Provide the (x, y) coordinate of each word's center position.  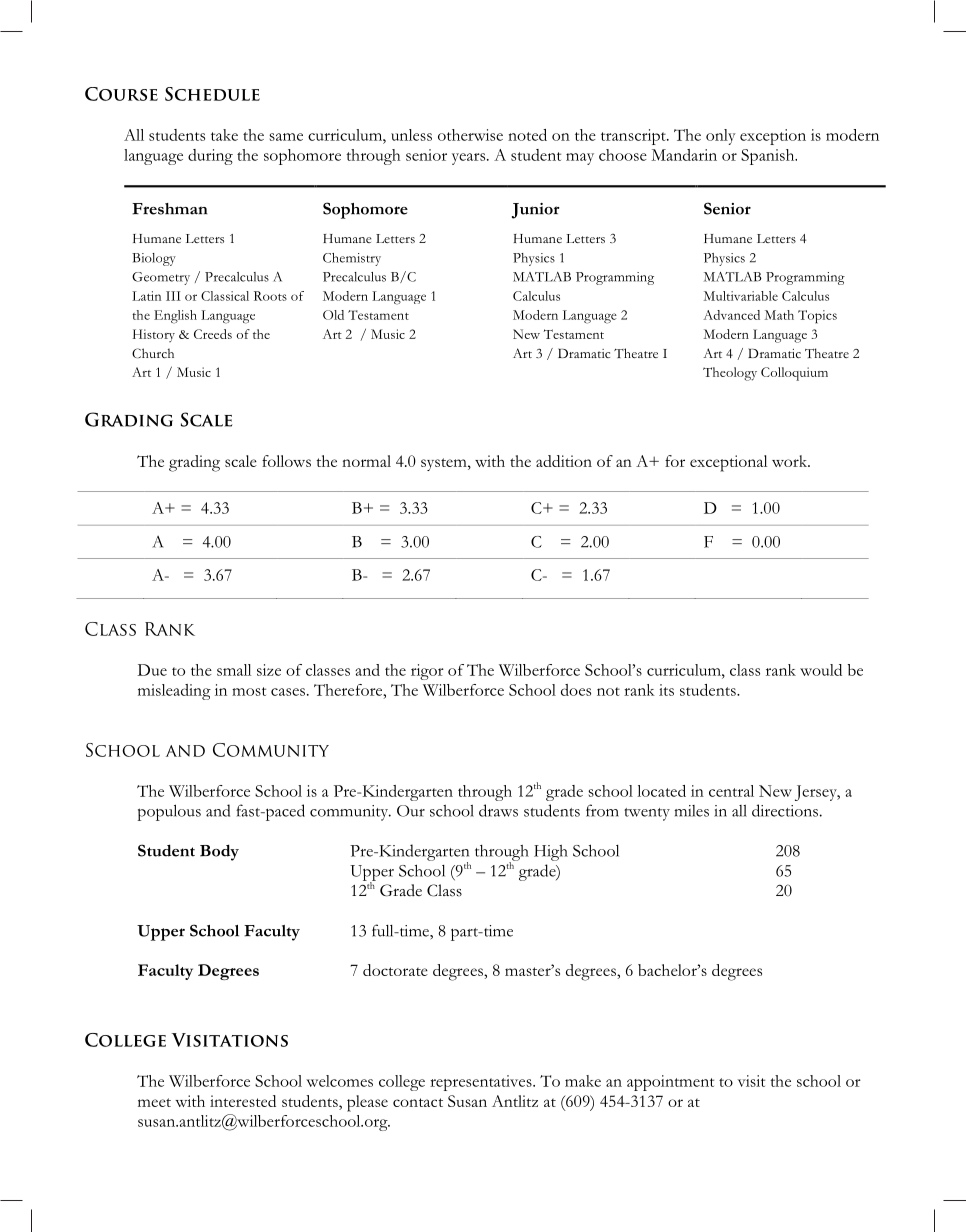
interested (243, 1101)
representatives (482, 1083)
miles (691, 811)
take (224, 135)
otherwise (470, 135)
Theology (730, 374)
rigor (427, 672)
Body (219, 852)
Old (333, 315)
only (721, 137)
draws (498, 810)
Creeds (213, 334)
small (234, 670)
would (821, 670)
